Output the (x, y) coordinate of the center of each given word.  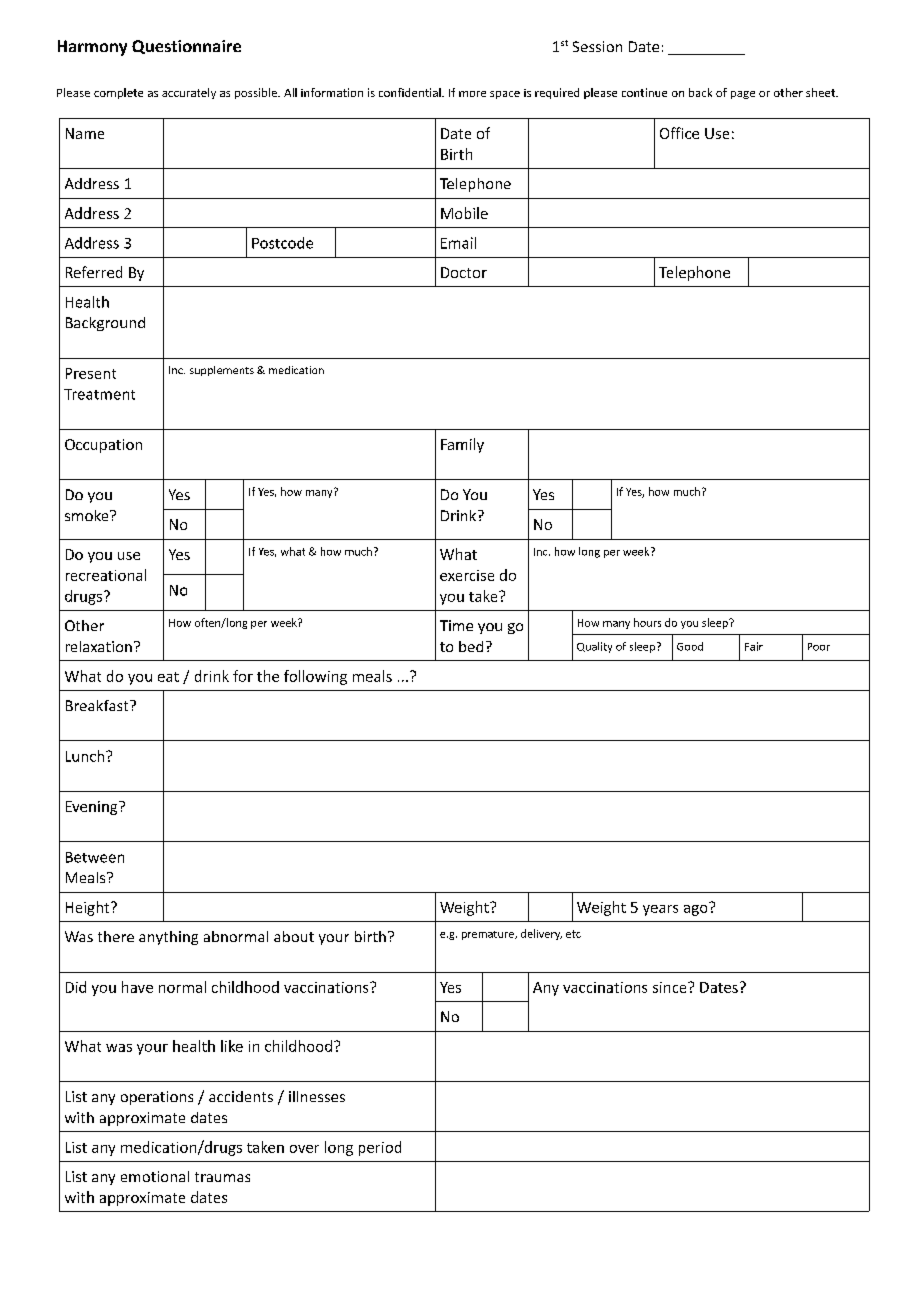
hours (647, 622)
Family (462, 445)
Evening (93, 808)
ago (697, 909)
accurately (189, 93)
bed (471, 646)
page (743, 95)
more (472, 94)
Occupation (103, 446)
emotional (155, 1176)
